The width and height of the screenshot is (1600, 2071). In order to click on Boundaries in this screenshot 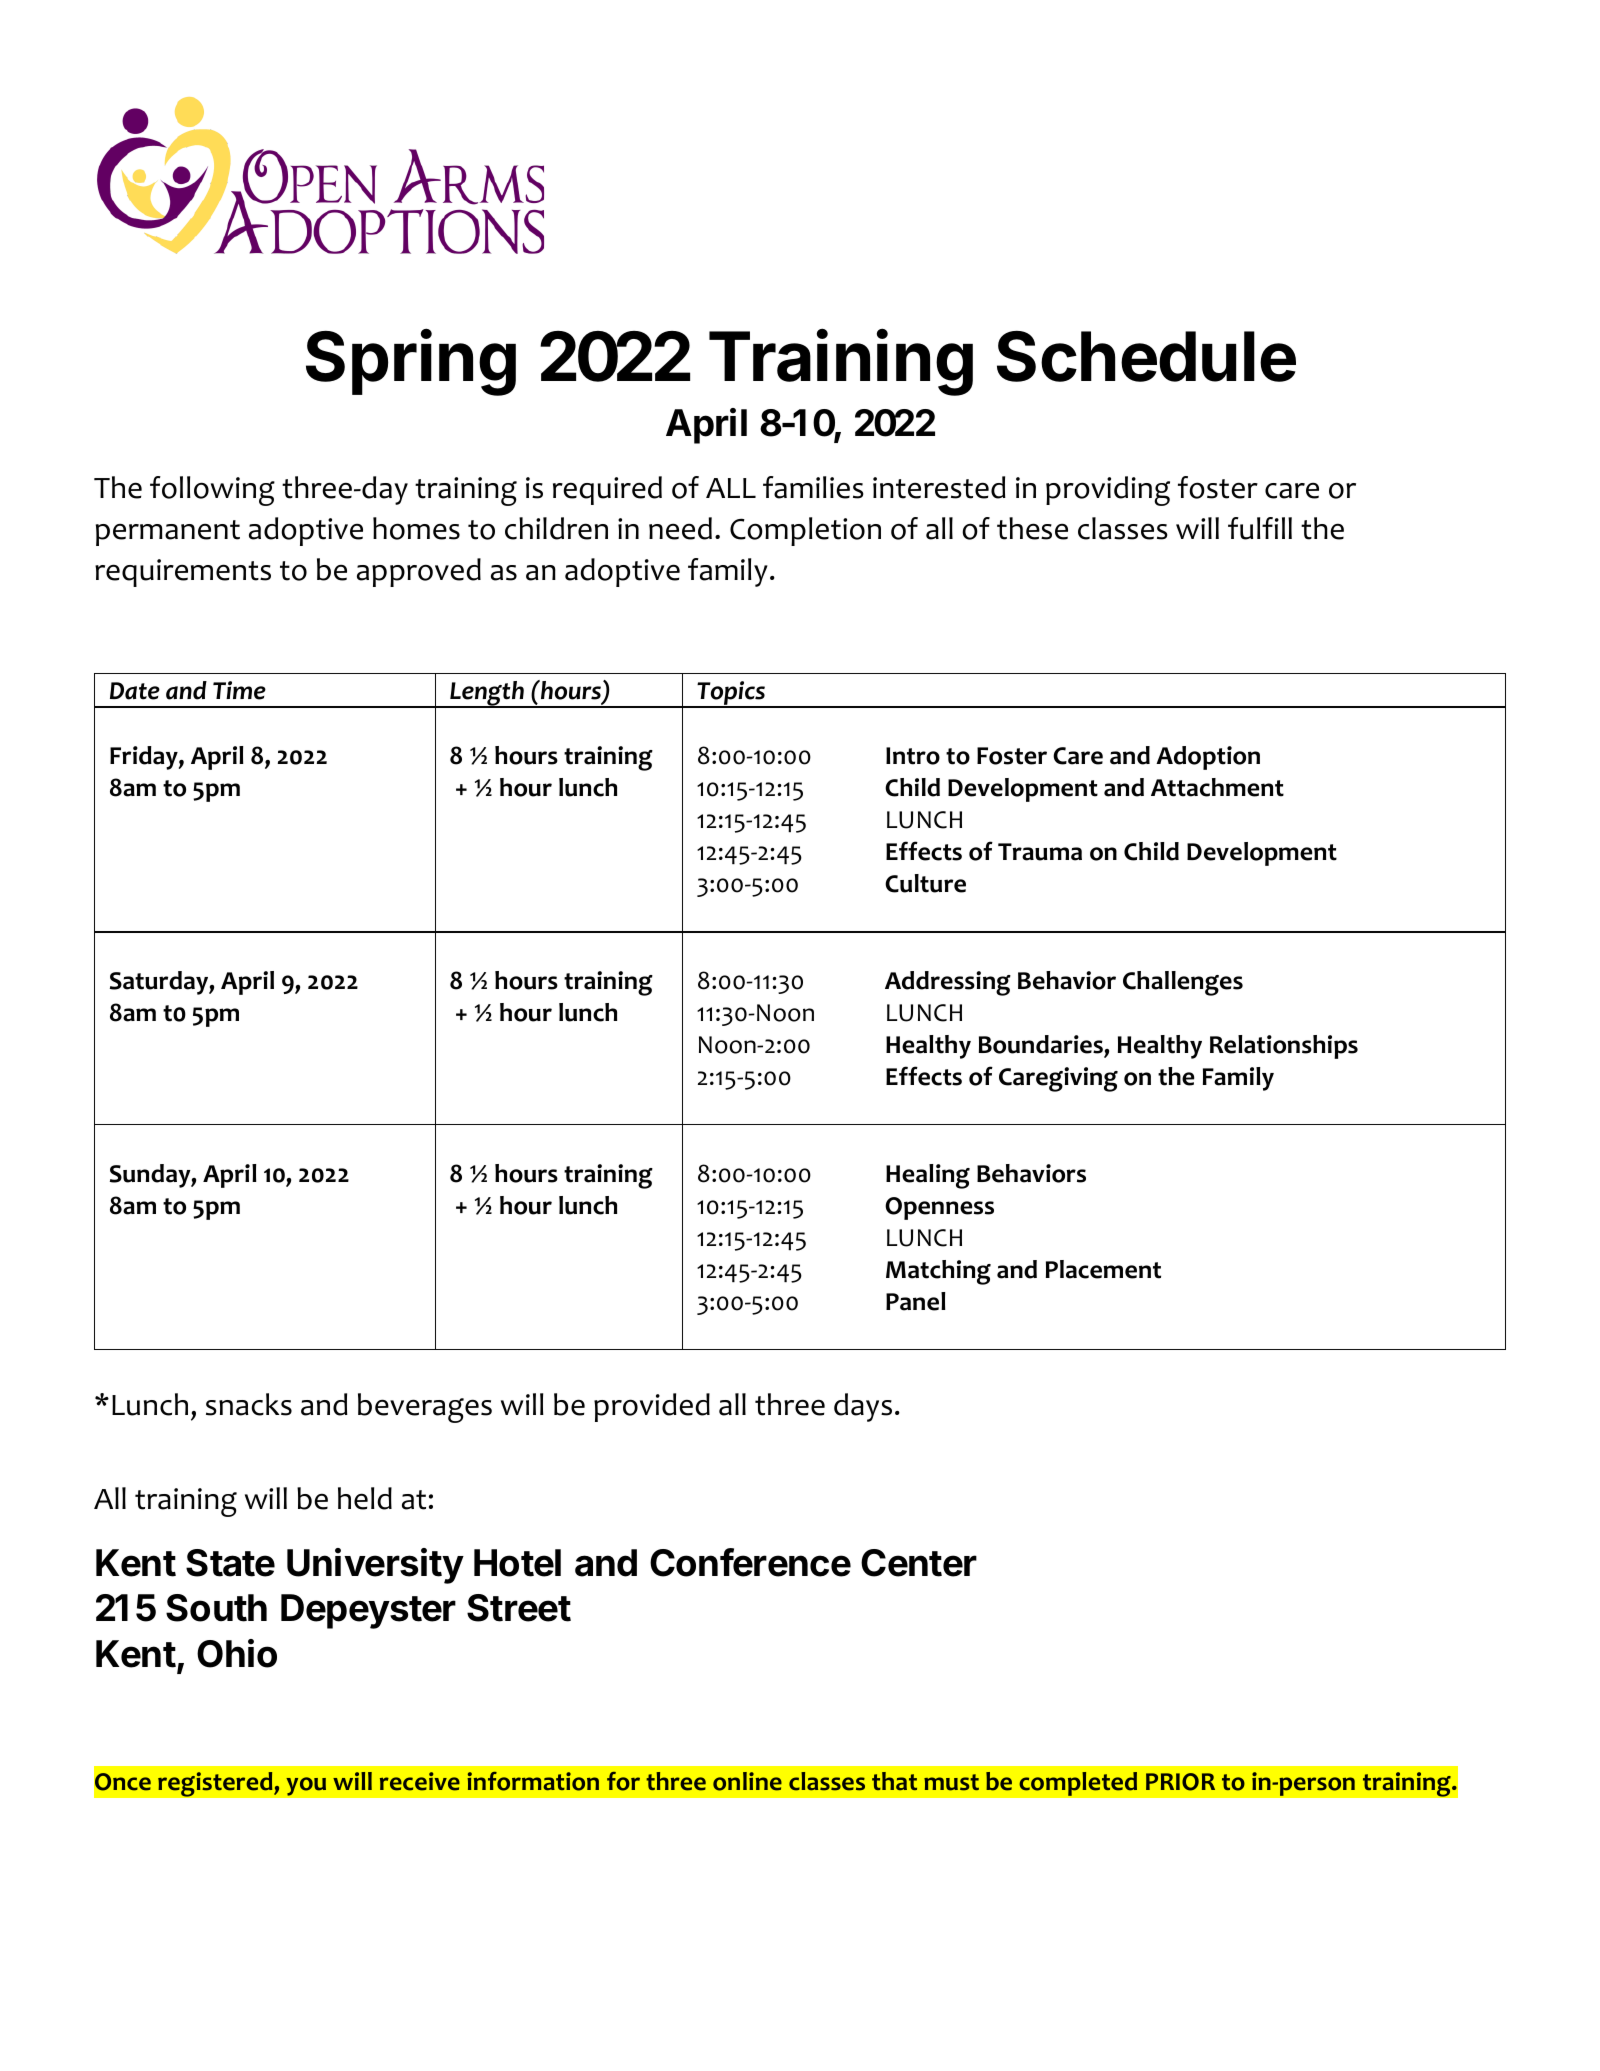, I will do `click(1042, 1046)`.
